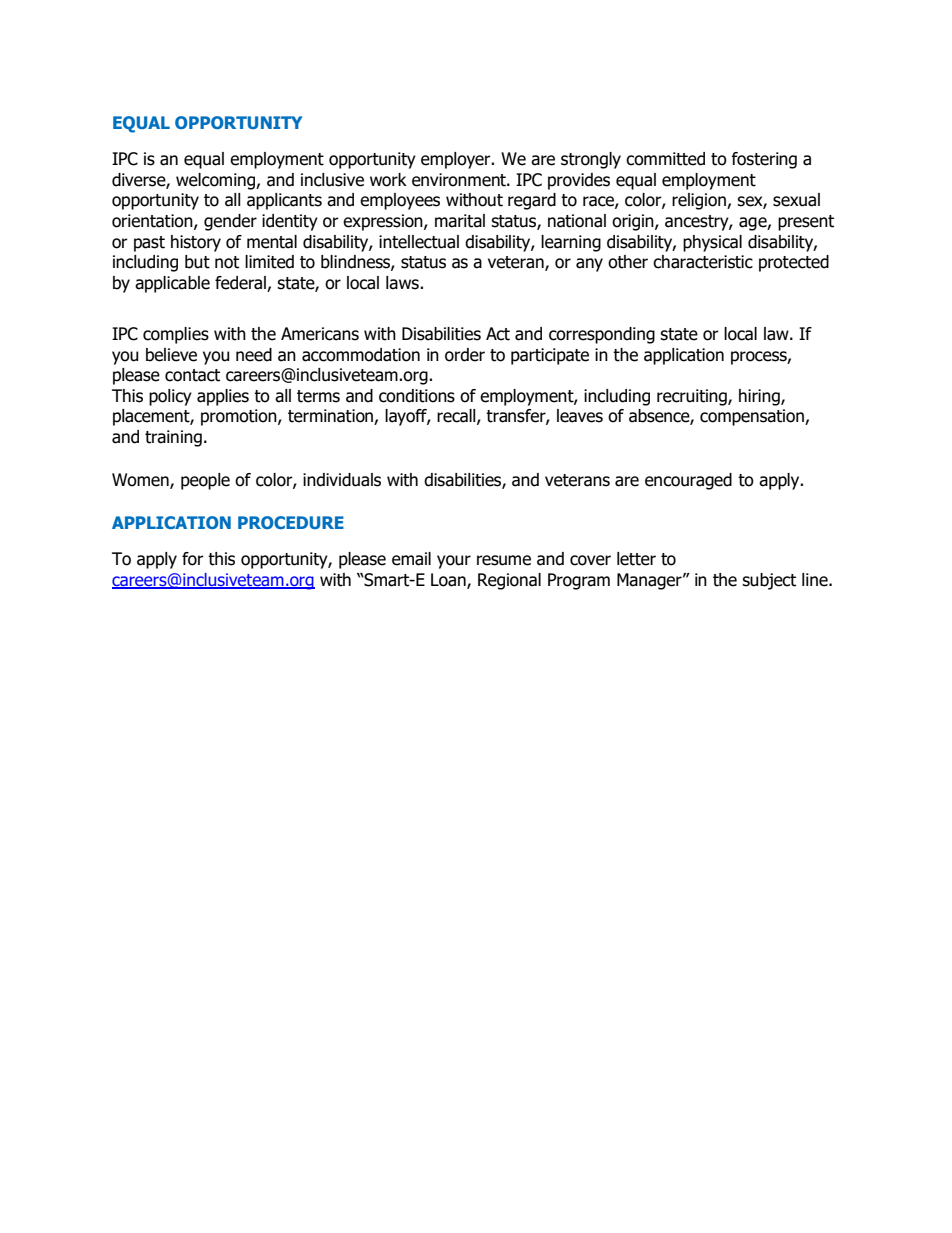 This image has height=1233, width=952. Describe the element at coordinates (764, 160) in the image. I see `fostering` at that location.
